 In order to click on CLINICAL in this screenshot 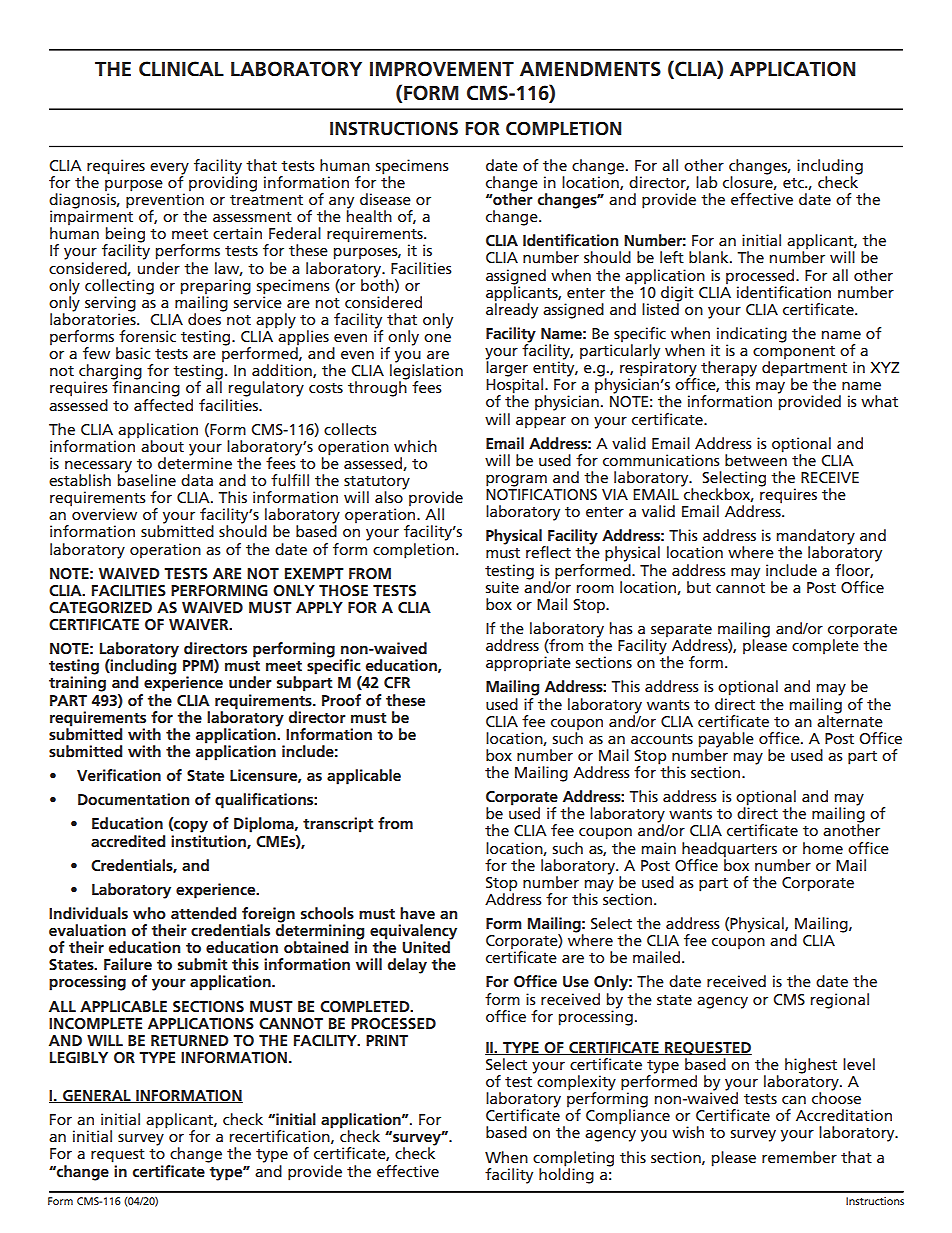, I will do `click(181, 69)`.
